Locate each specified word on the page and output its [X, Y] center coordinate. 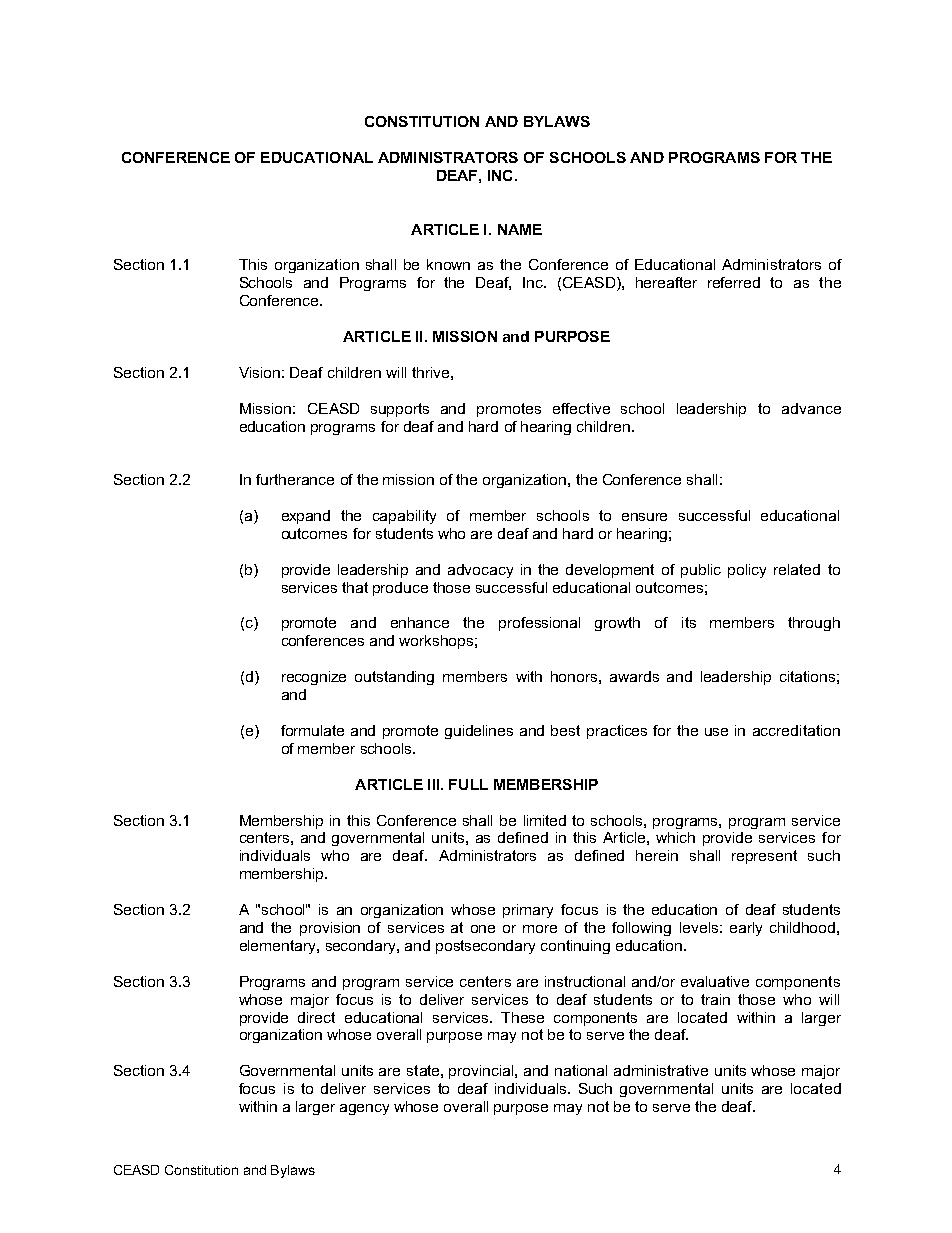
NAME [520, 229]
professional [539, 624]
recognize [314, 678]
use [716, 732]
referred [734, 282]
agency [364, 1109]
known [448, 264]
